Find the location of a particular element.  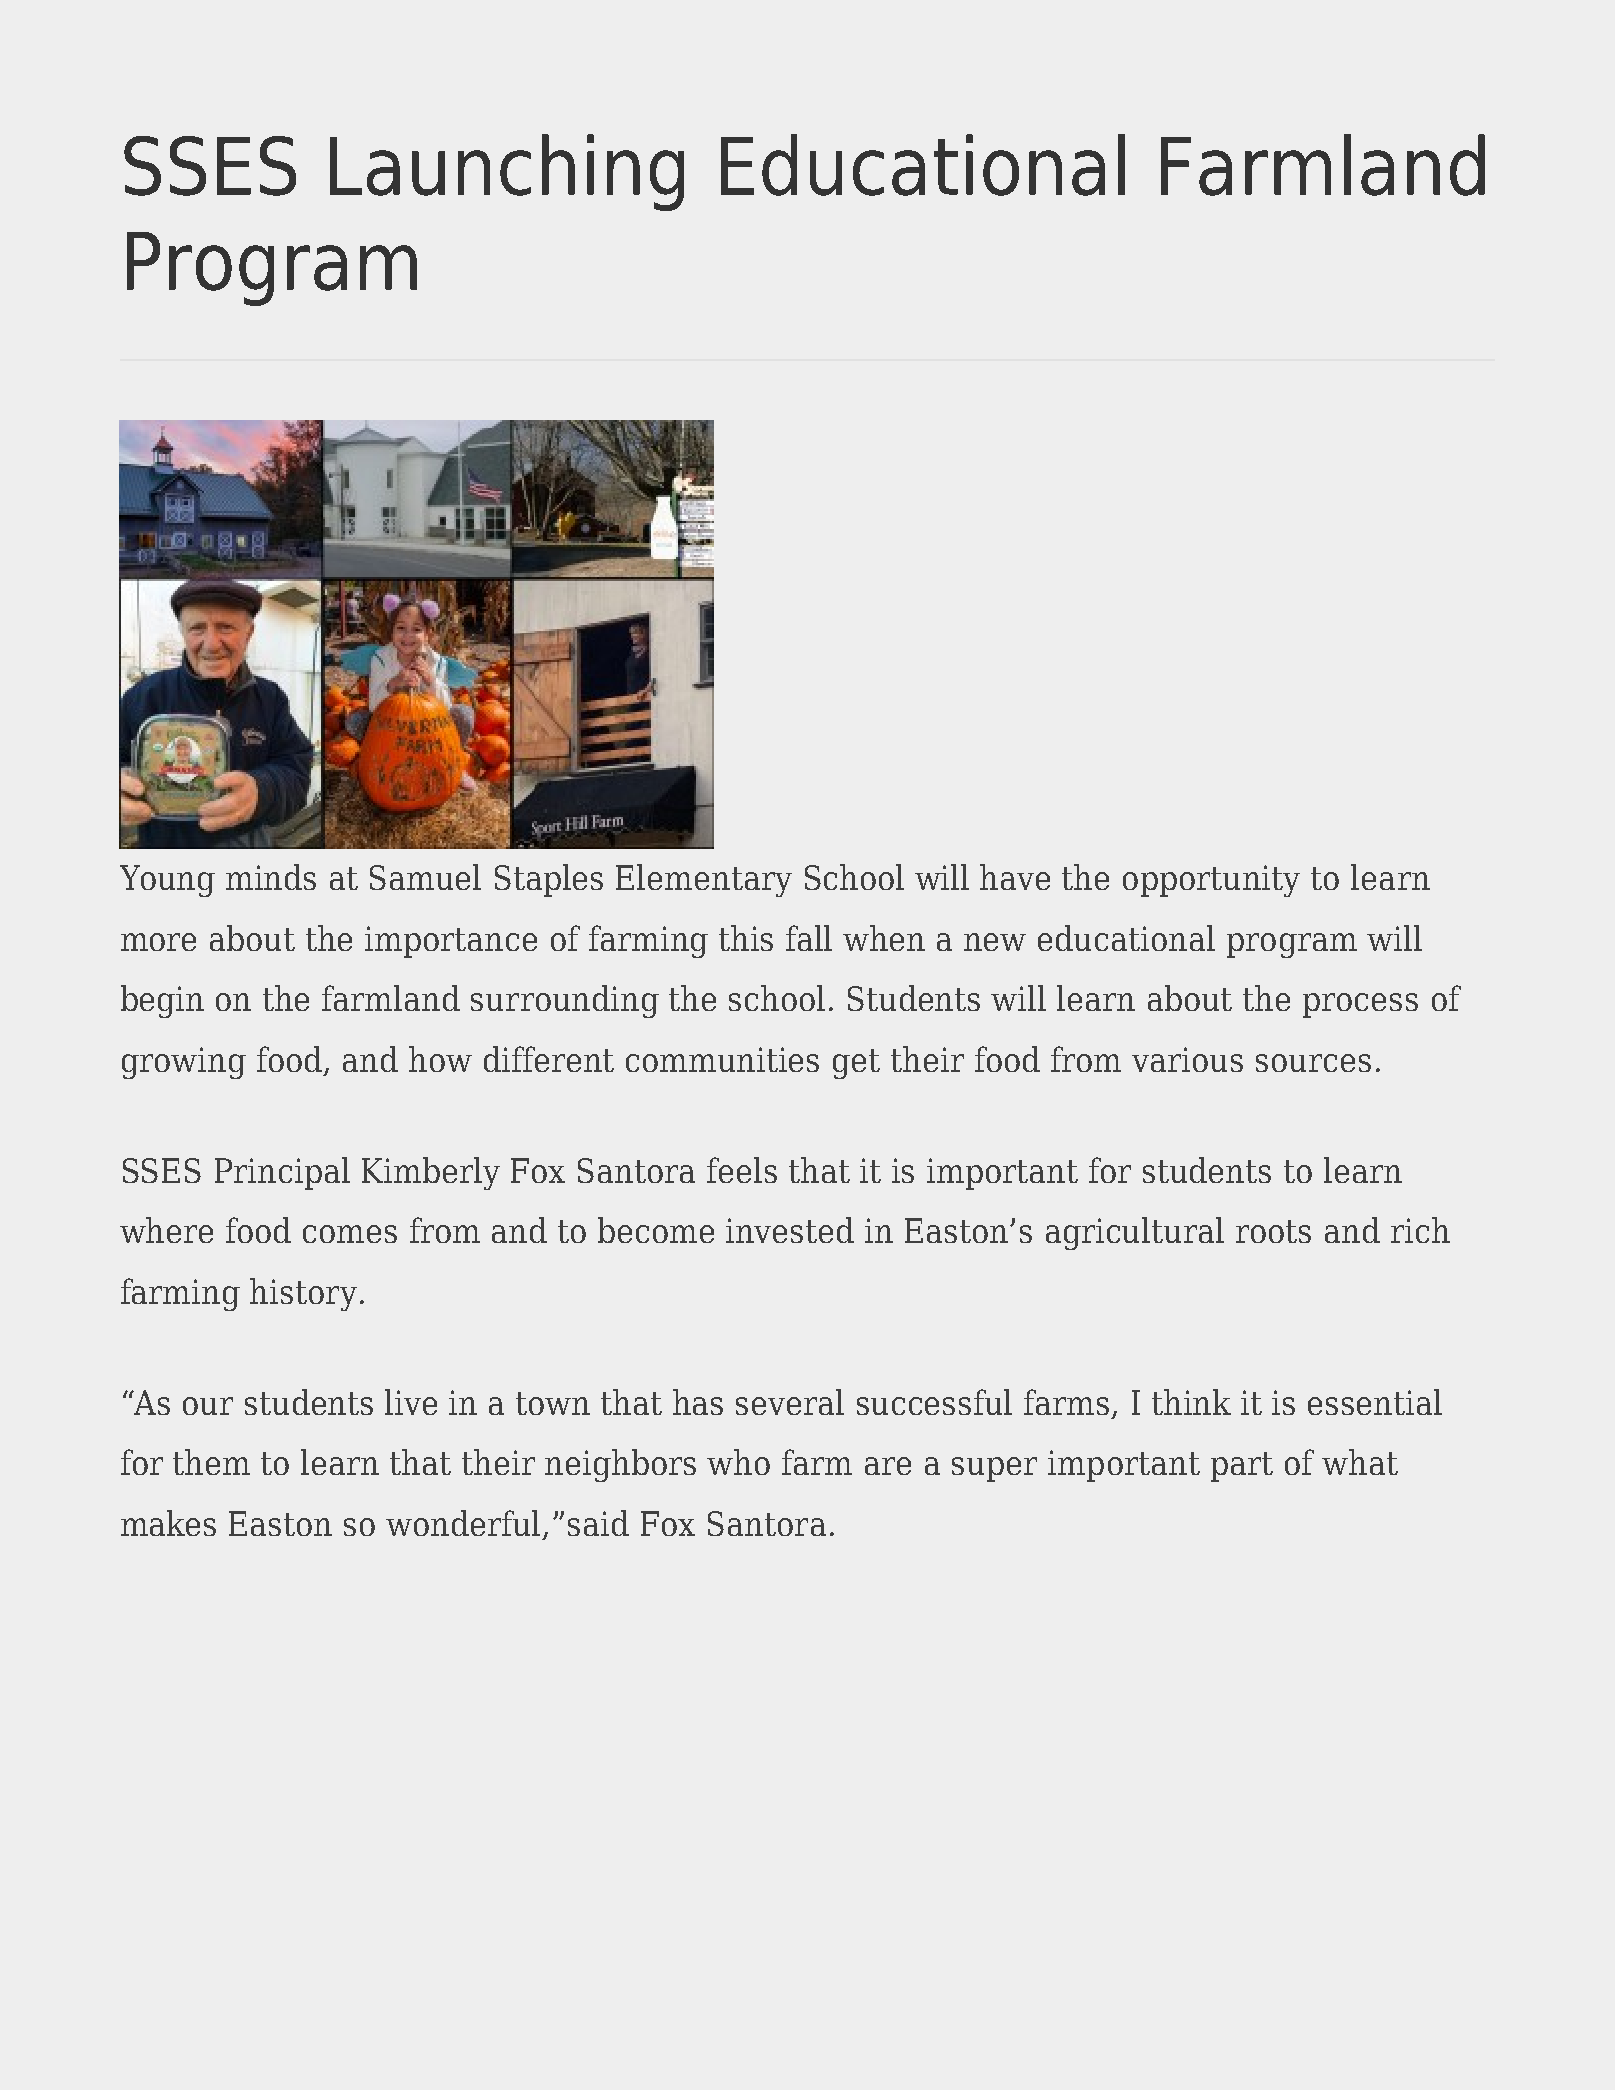

minds is located at coordinates (271, 877).
